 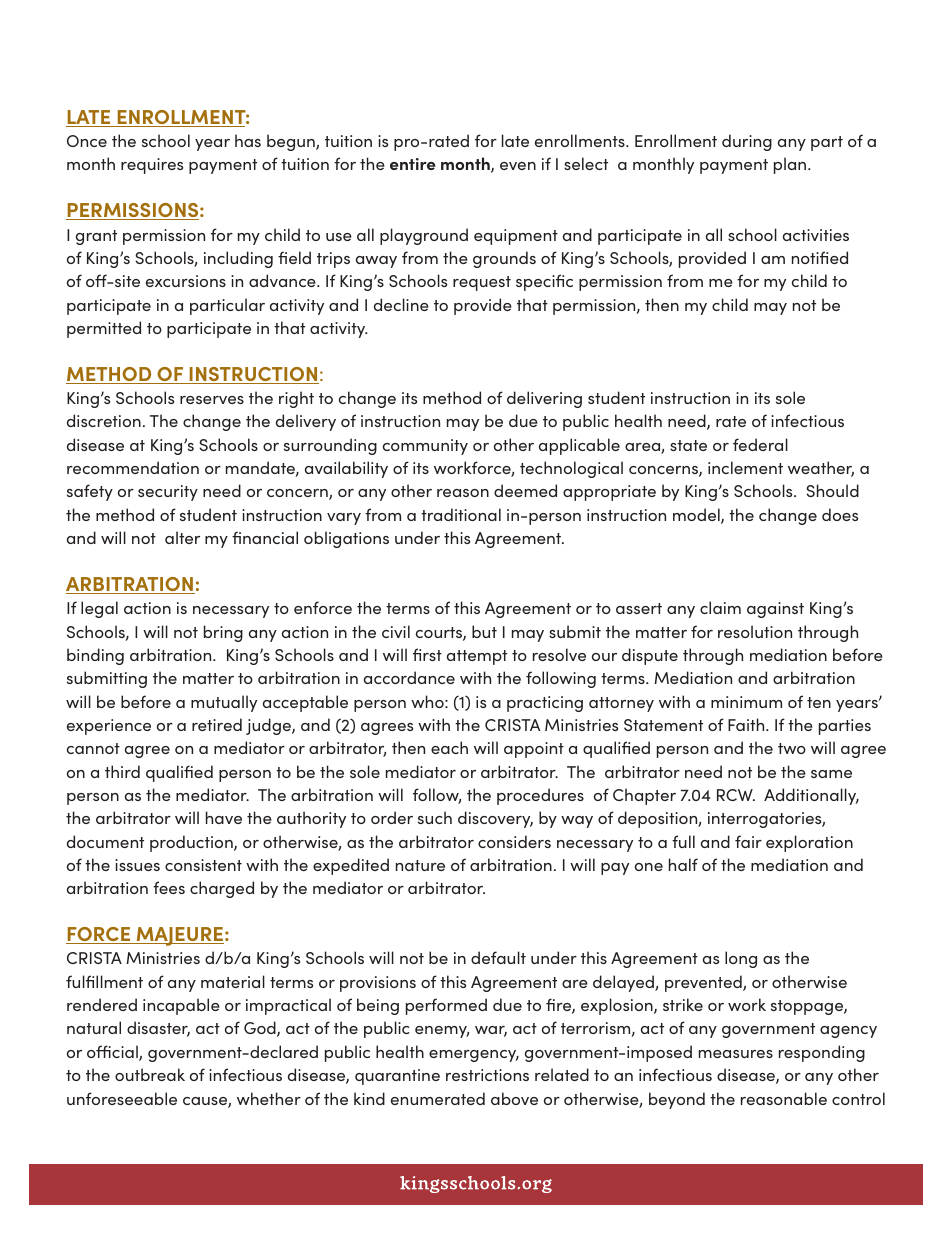 What do you see at coordinates (791, 165) in the screenshot?
I see `plan` at bounding box center [791, 165].
